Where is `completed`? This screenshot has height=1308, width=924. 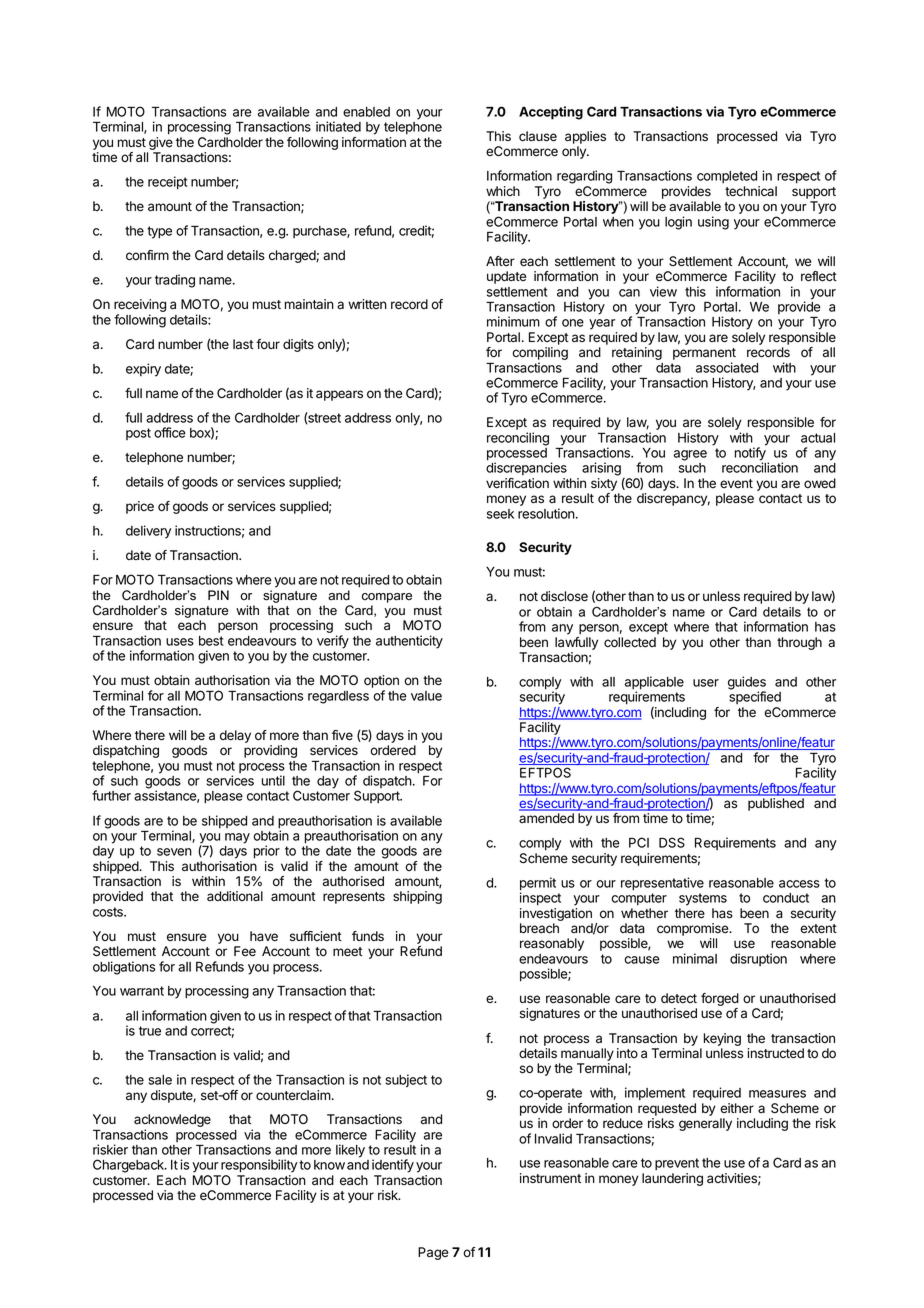 completed is located at coordinates (727, 177).
